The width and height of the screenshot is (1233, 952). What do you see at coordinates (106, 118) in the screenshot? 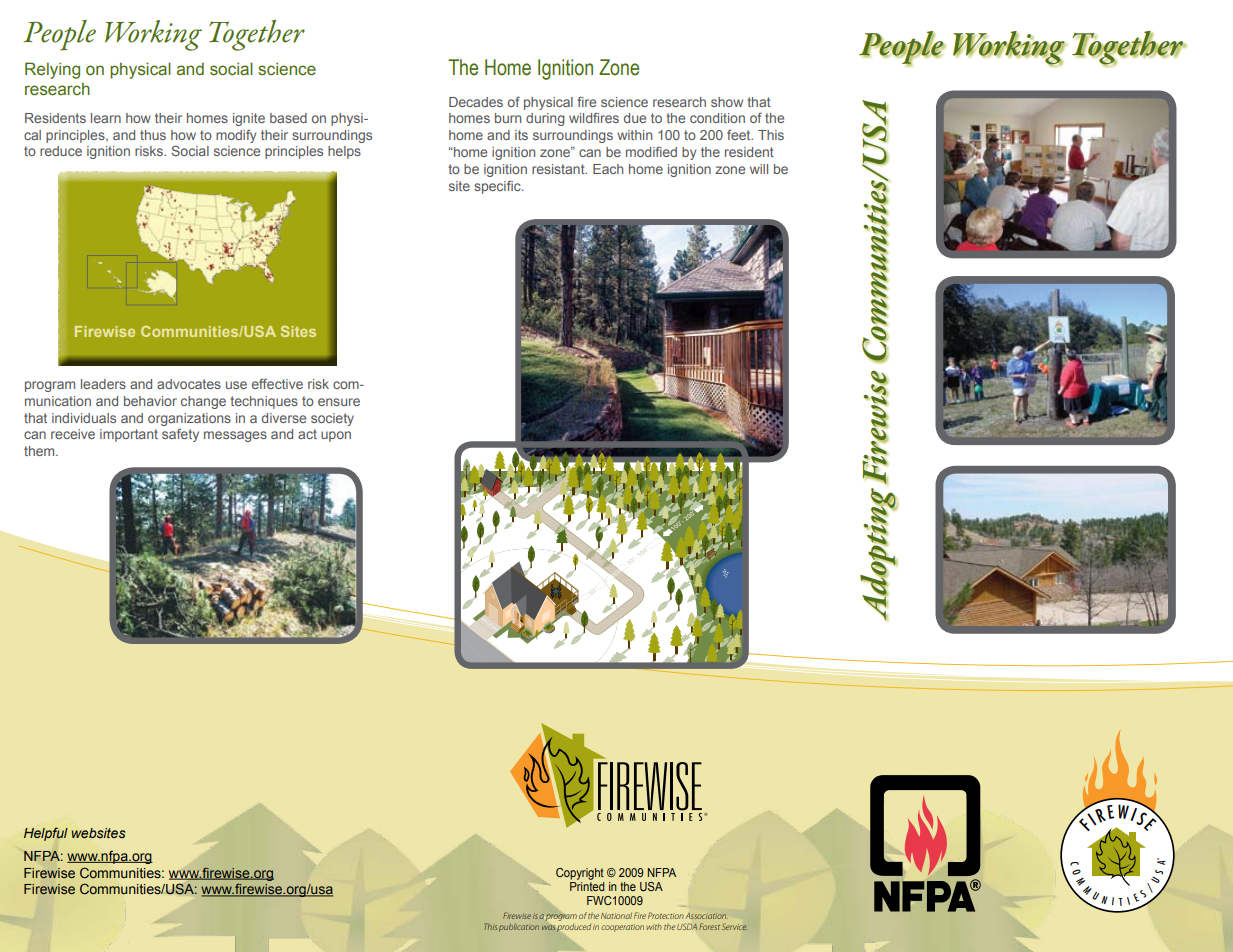
I see `learn` at bounding box center [106, 118].
